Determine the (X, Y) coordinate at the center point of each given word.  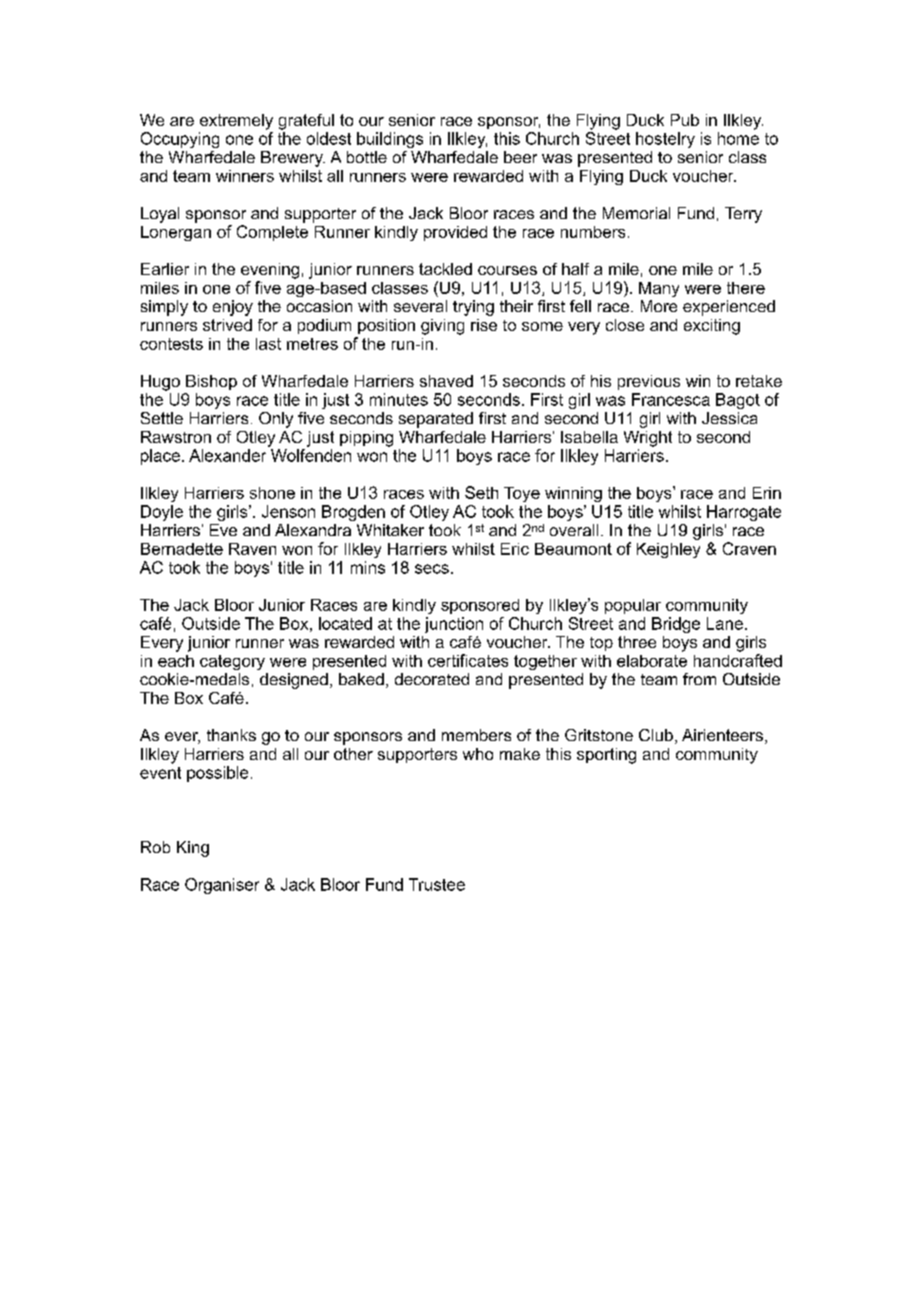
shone (272, 493)
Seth (481, 492)
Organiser (222, 886)
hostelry (665, 140)
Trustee (437, 884)
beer (520, 157)
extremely (236, 122)
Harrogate (744, 513)
